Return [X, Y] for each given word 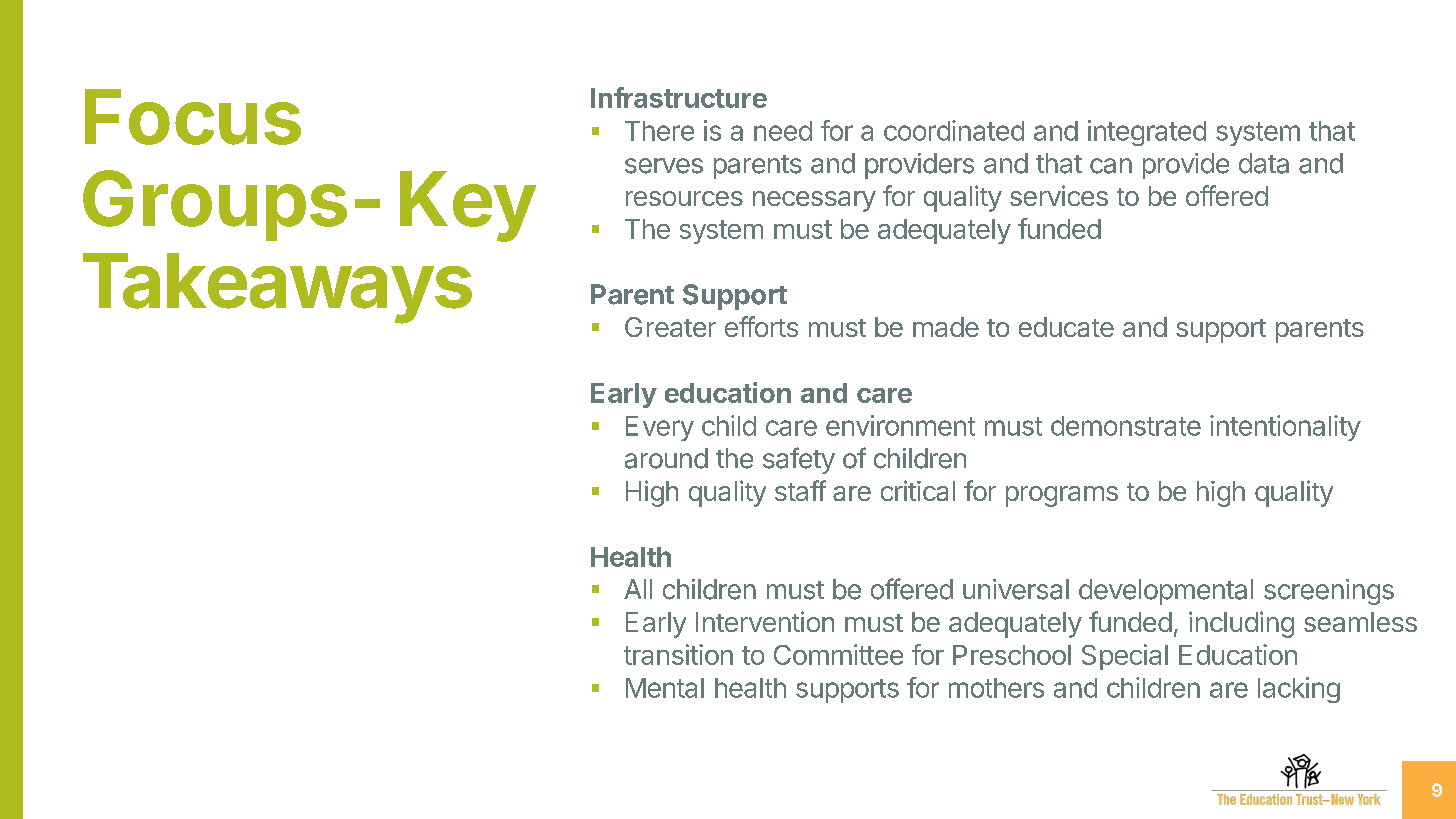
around [666, 458]
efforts [761, 326]
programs [1062, 496]
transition [678, 654]
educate [1066, 327]
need [783, 131]
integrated [1147, 133]
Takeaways [277, 288]
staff [800, 490]
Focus [193, 117]
